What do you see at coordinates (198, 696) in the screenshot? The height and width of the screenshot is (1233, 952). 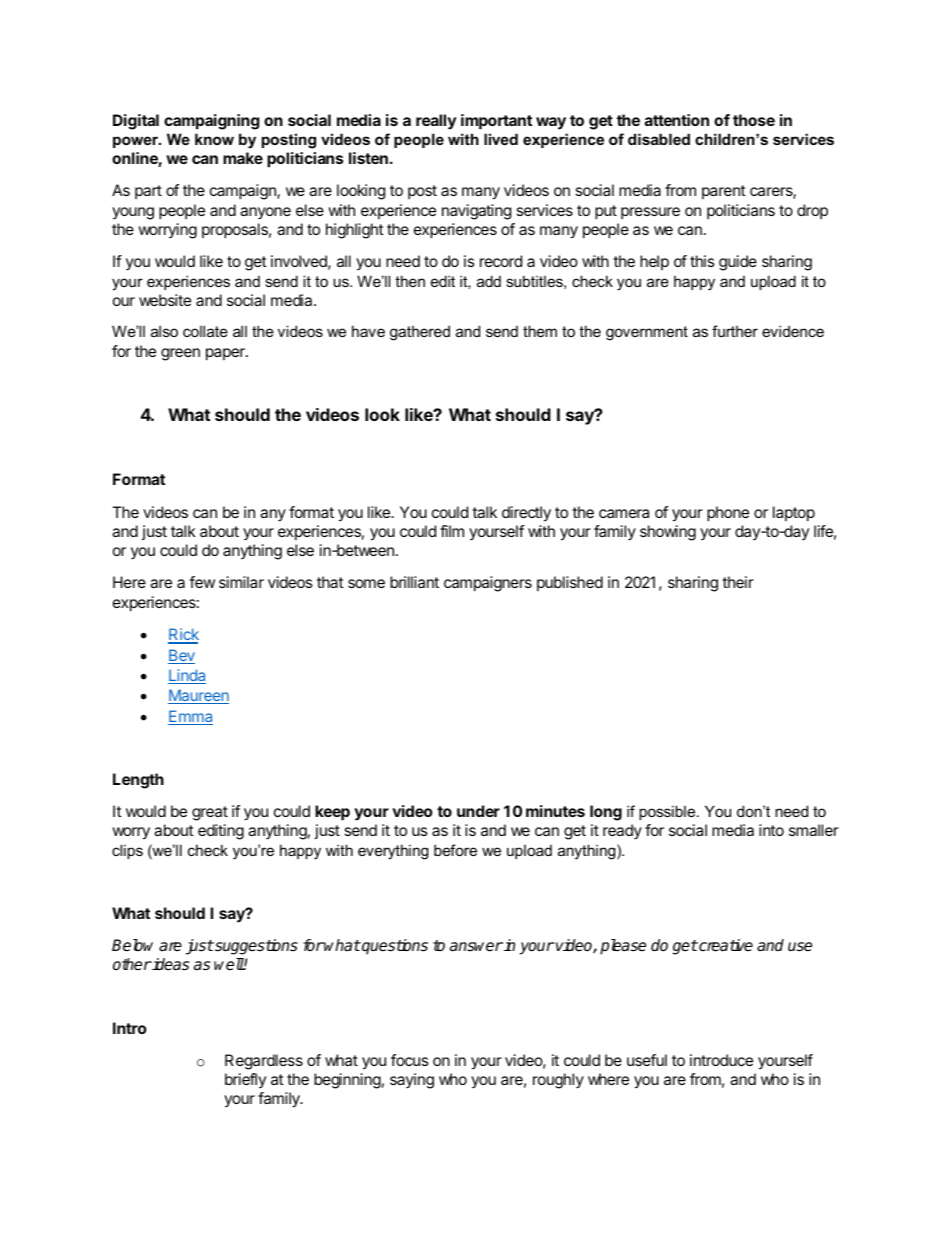 I see `Maureen` at bounding box center [198, 696].
